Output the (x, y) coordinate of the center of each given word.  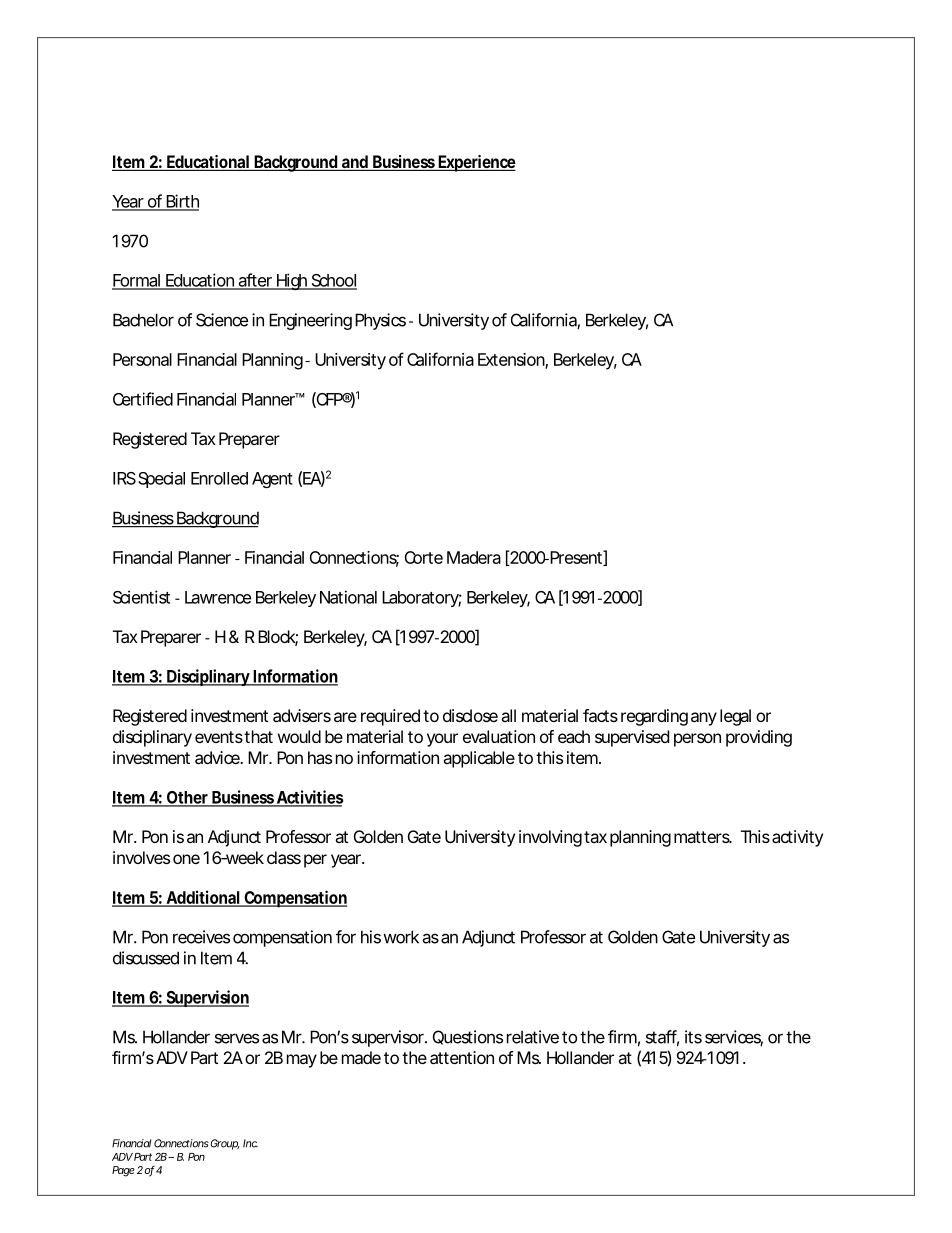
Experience (476, 163)
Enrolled (219, 478)
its (693, 1037)
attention (462, 1057)
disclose (470, 715)
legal (735, 717)
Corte (423, 557)
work (401, 937)
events (219, 737)
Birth (181, 202)
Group (225, 1144)
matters (703, 837)
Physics (380, 321)
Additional (202, 898)
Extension (512, 360)
